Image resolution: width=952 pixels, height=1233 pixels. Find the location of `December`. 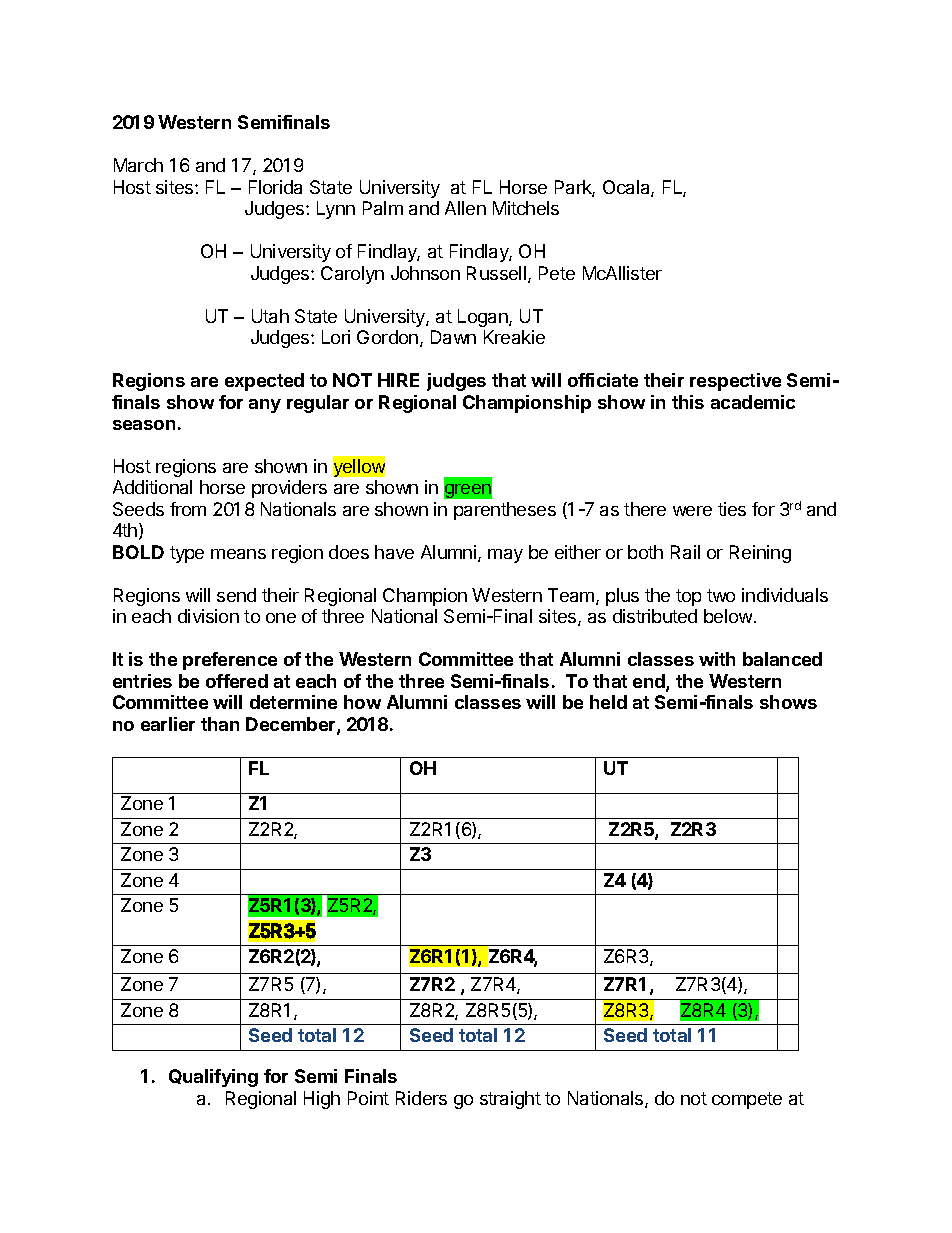

December is located at coordinates (292, 725).
